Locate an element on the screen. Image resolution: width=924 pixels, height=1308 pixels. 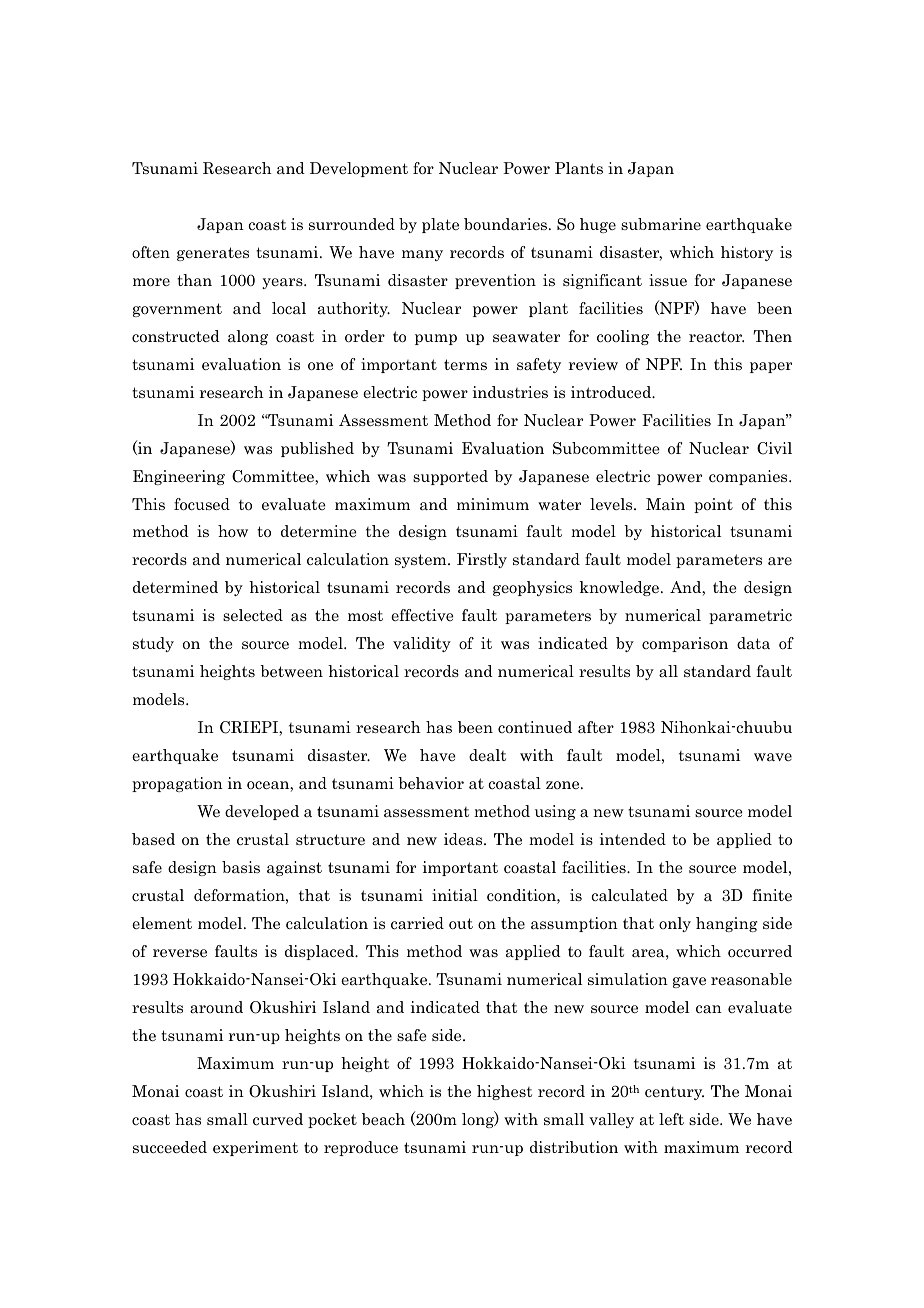
generates is located at coordinates (213, 254).
